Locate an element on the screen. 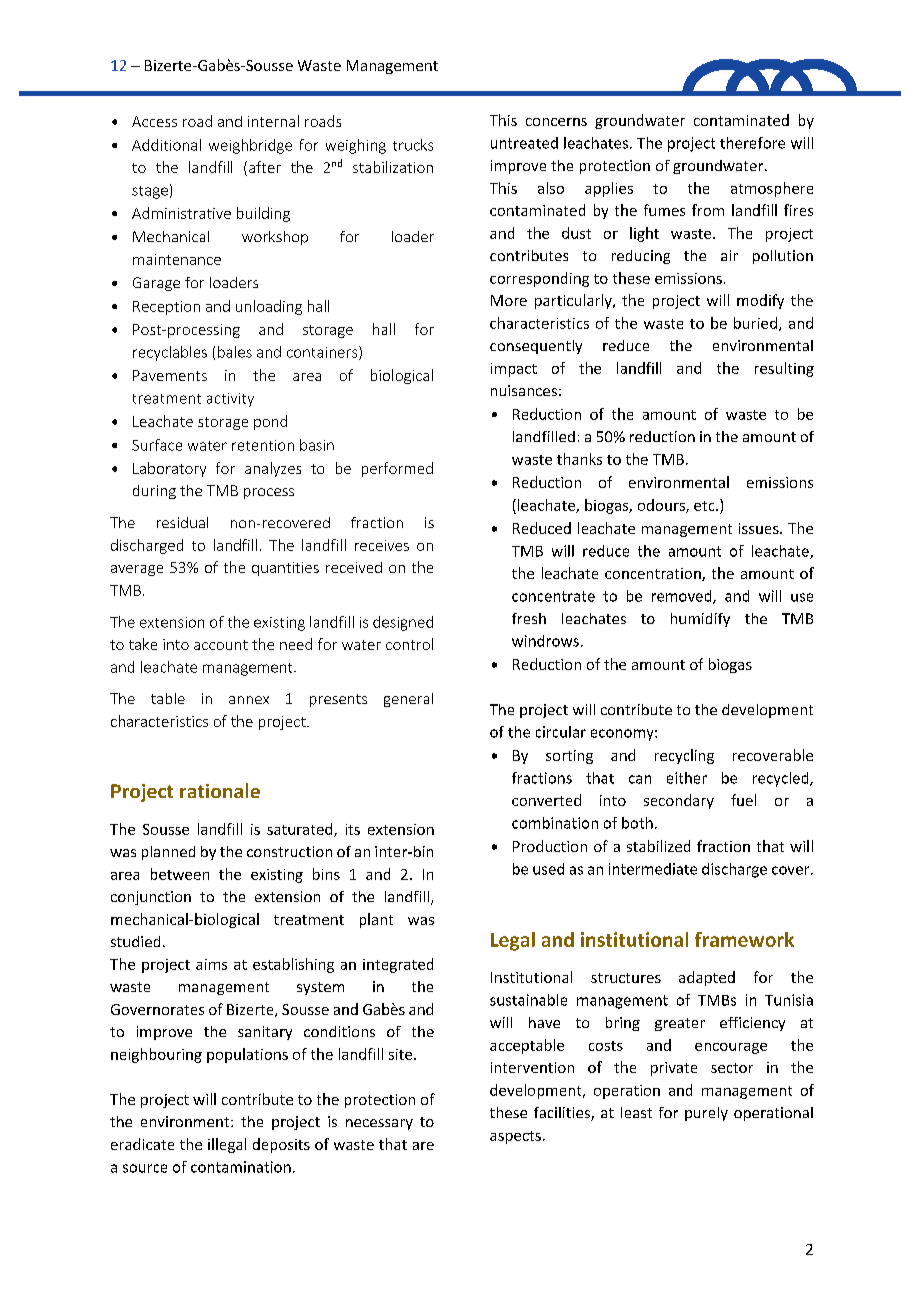  Additional is located at coordinates (166, 145).
